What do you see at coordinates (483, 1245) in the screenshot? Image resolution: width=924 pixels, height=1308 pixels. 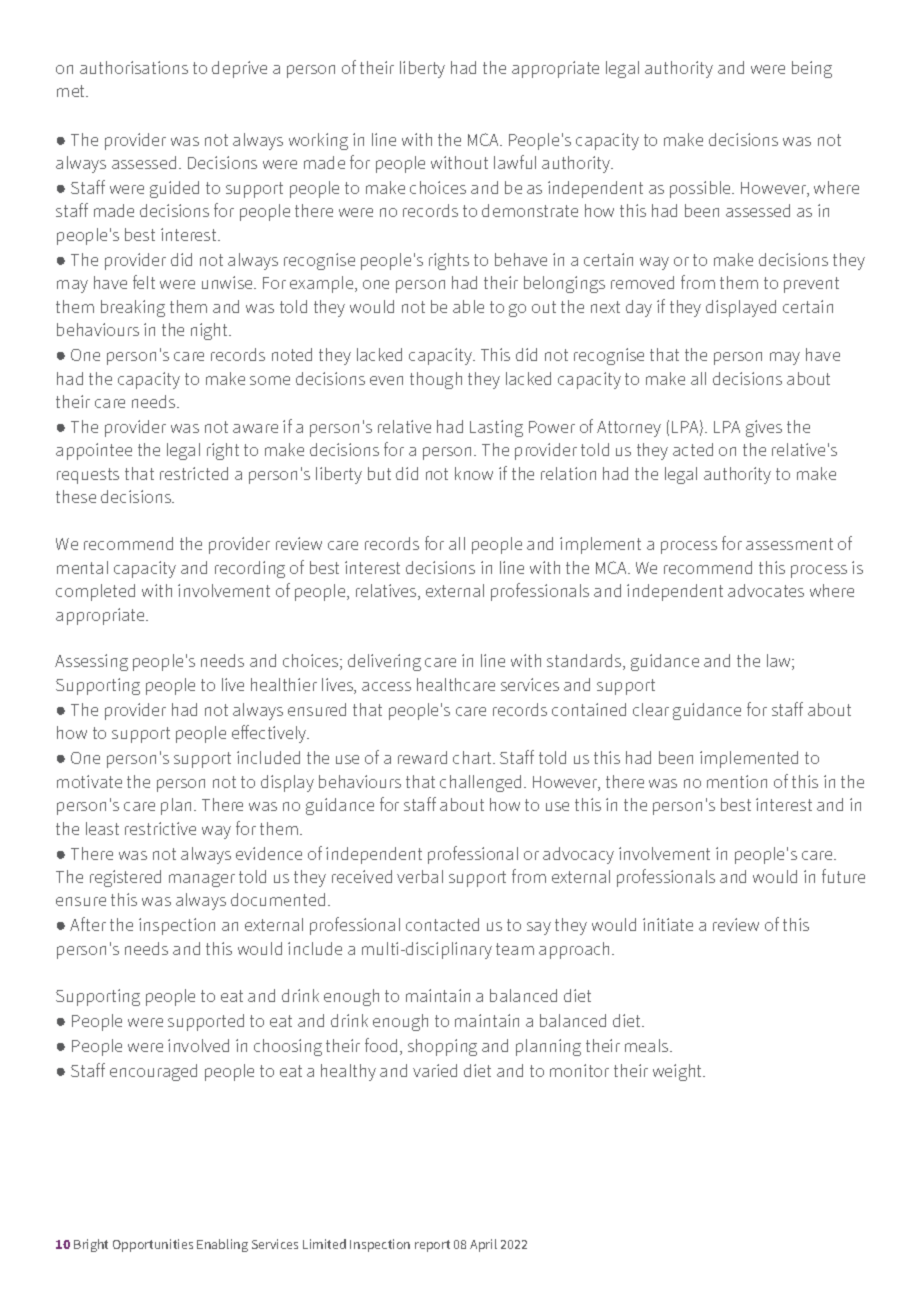 I see `April` at bounding box center [483, 1245].
